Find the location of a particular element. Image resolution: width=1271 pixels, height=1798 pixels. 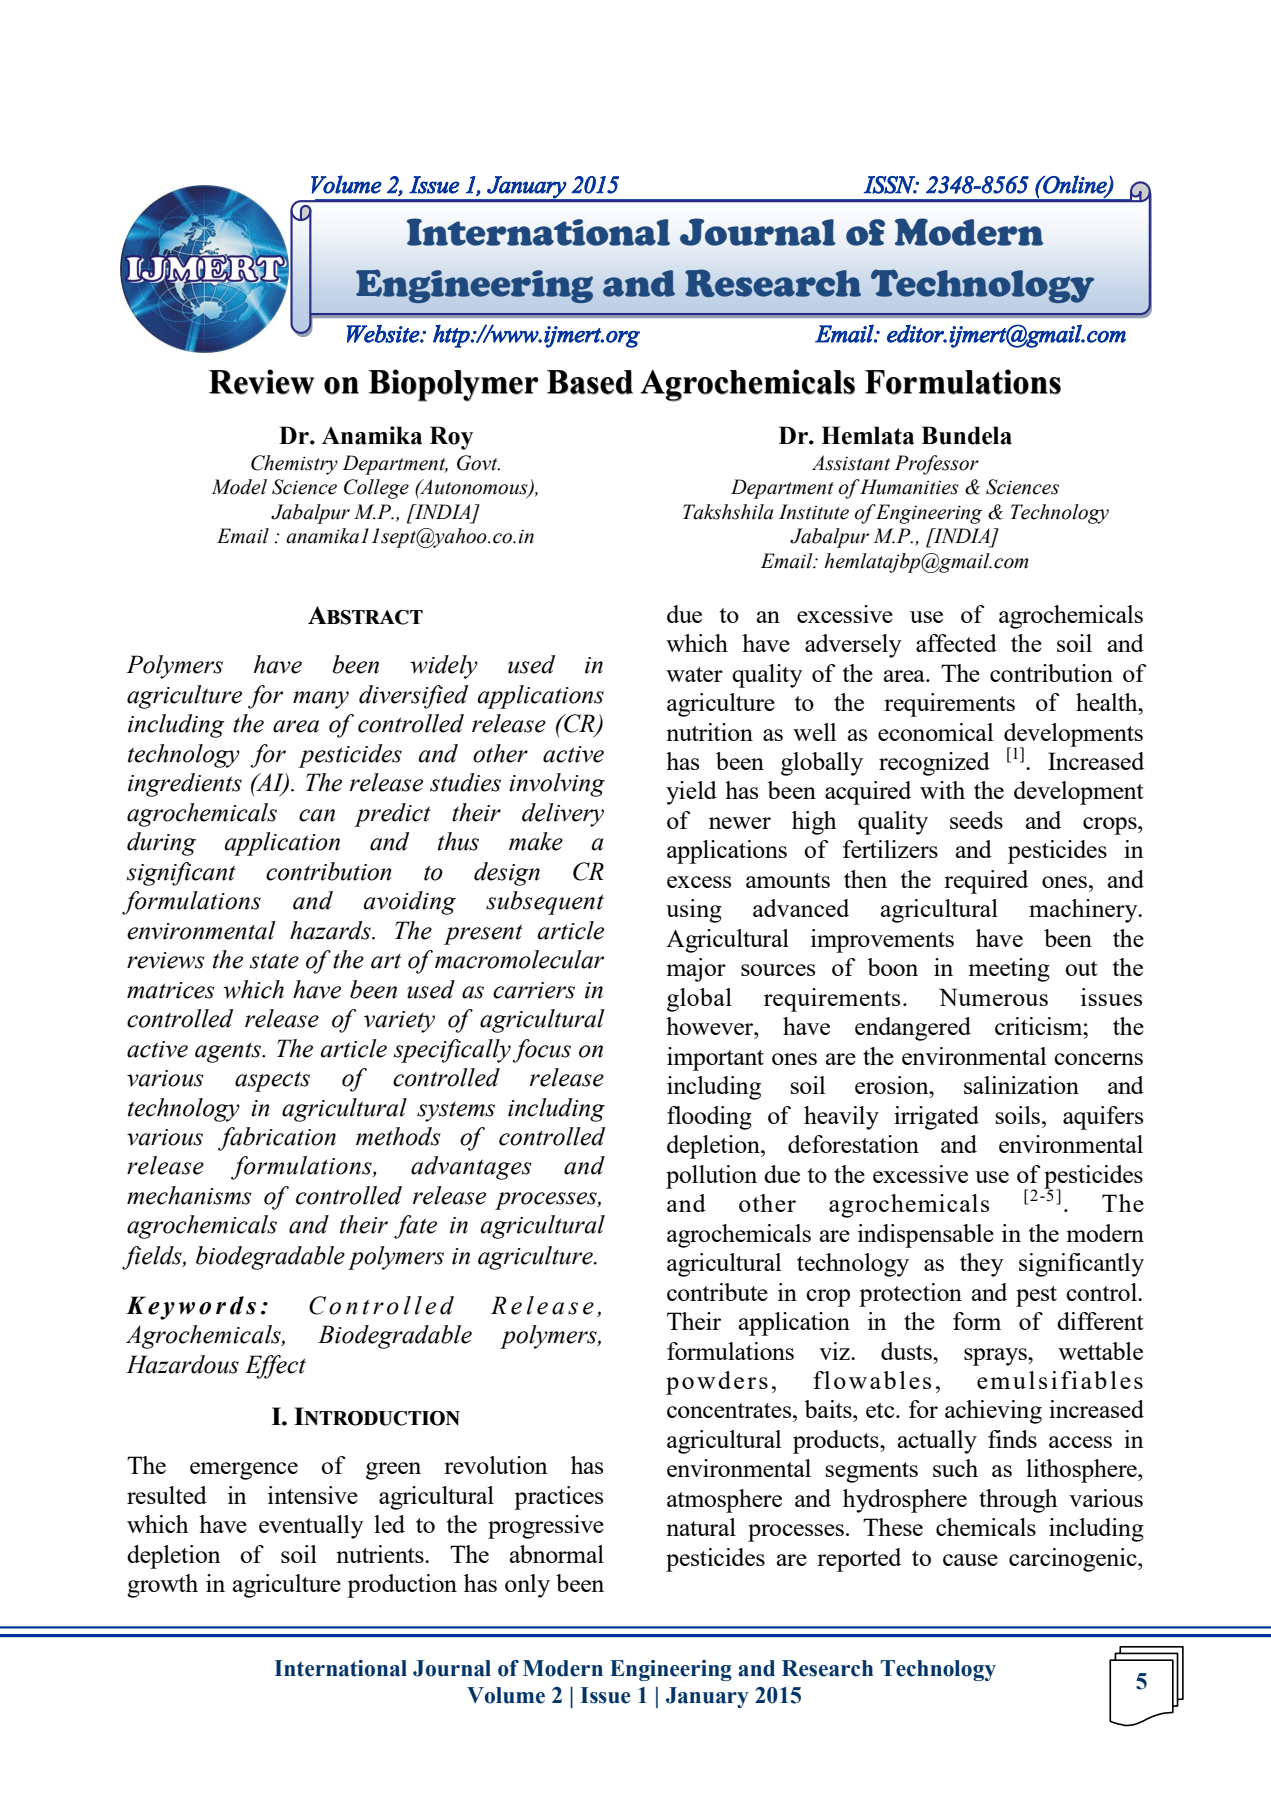

Based is located at coordinates (590, 382).
